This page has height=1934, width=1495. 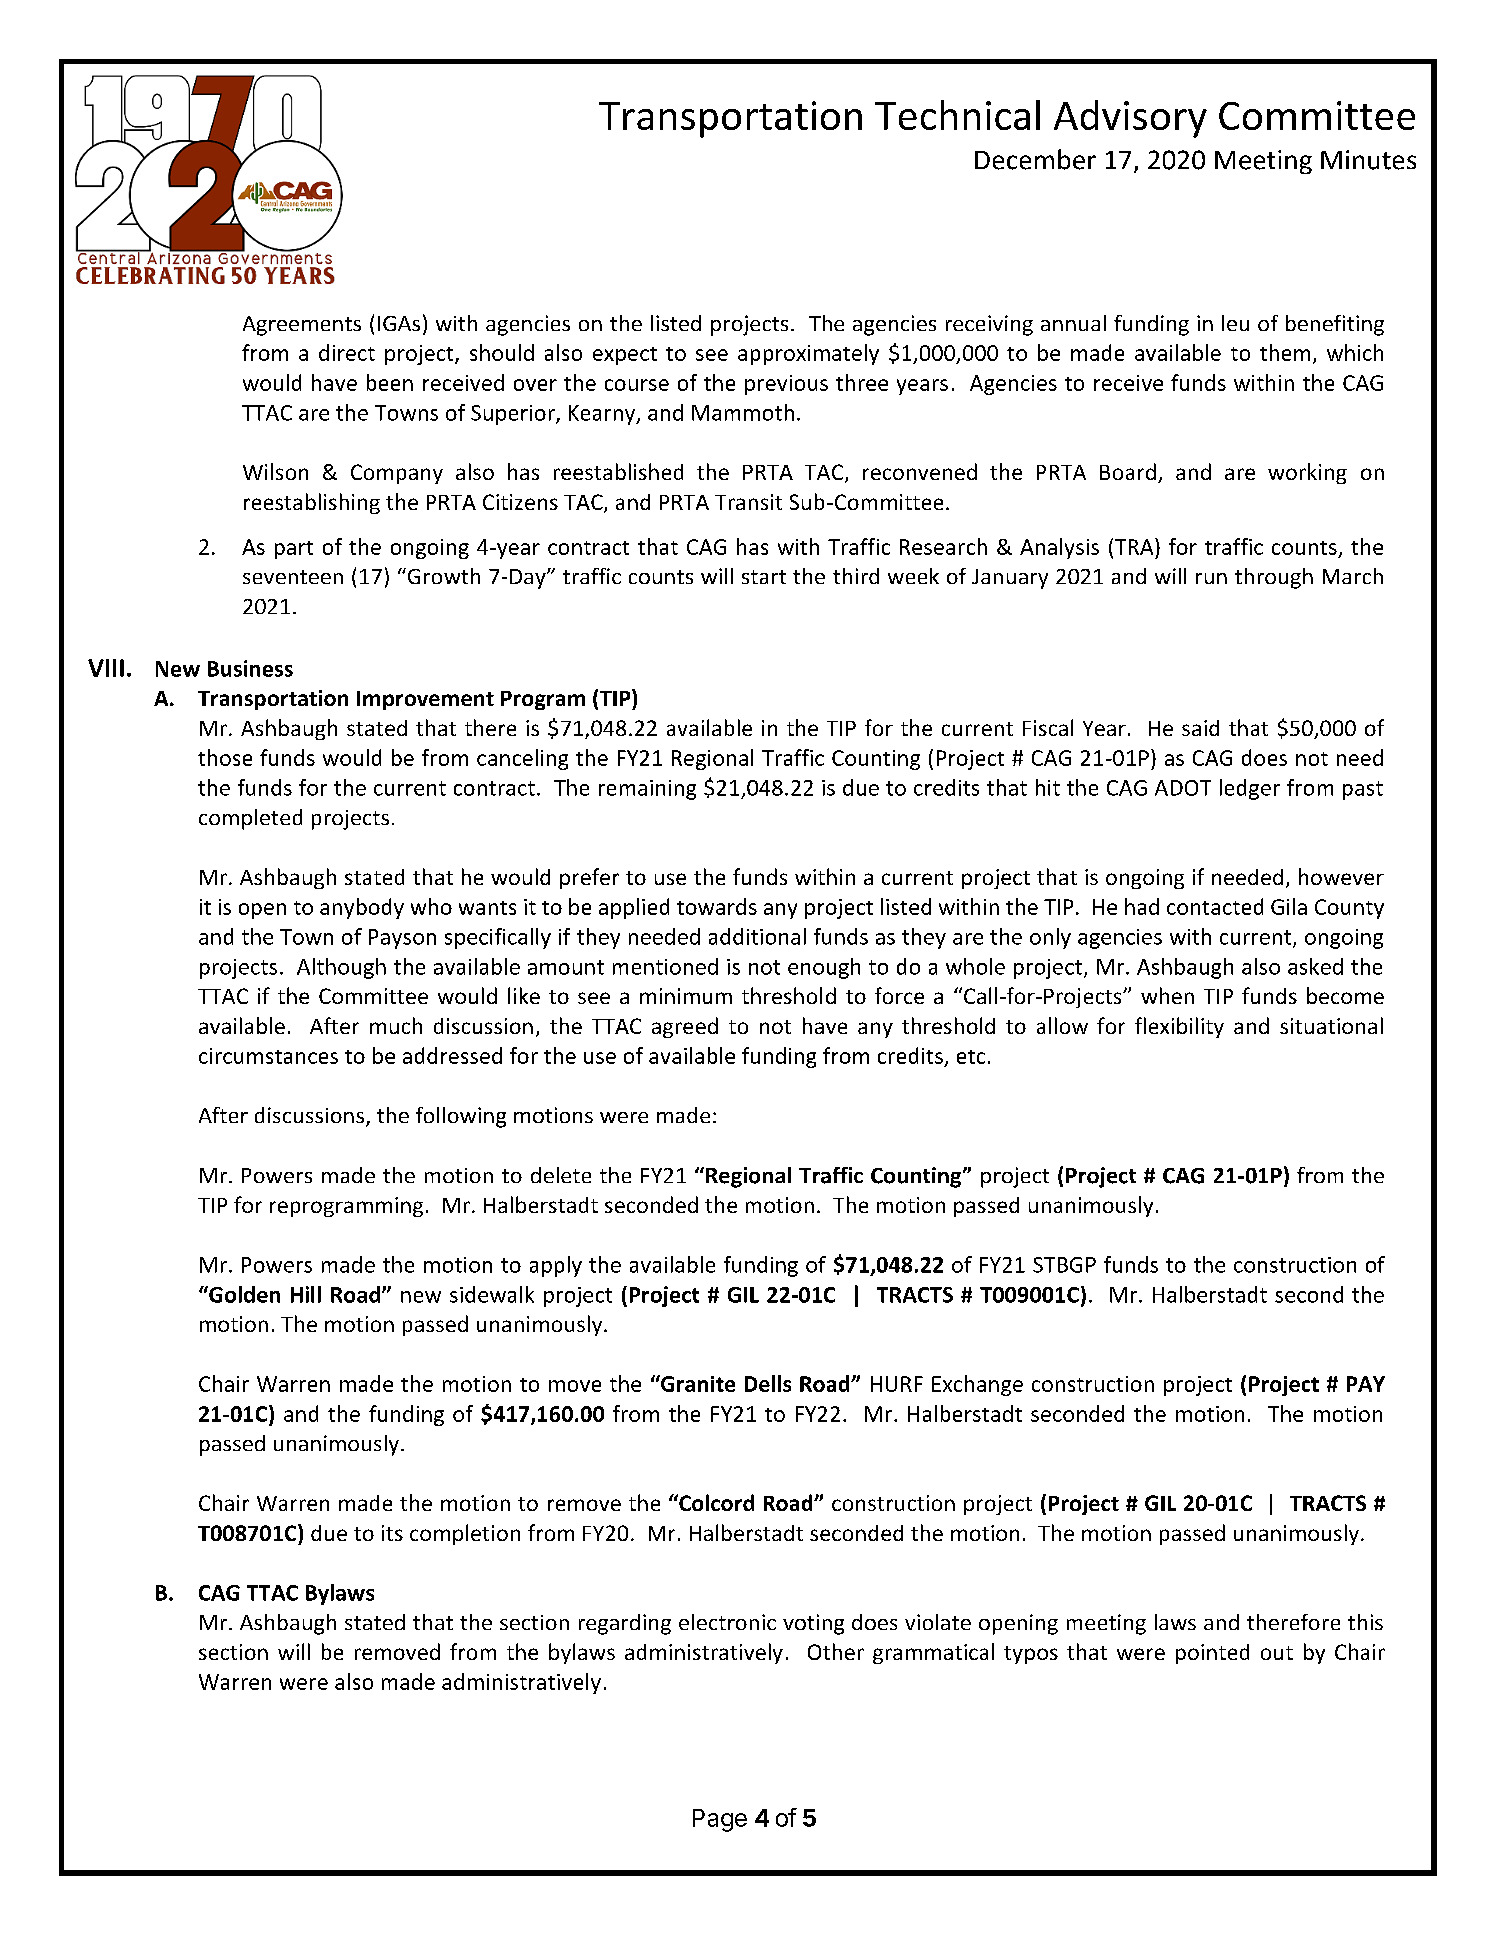 What do you see at coordinates (465, 1534) in the page?
I see `completion` at bounding box center [465, 1534].
